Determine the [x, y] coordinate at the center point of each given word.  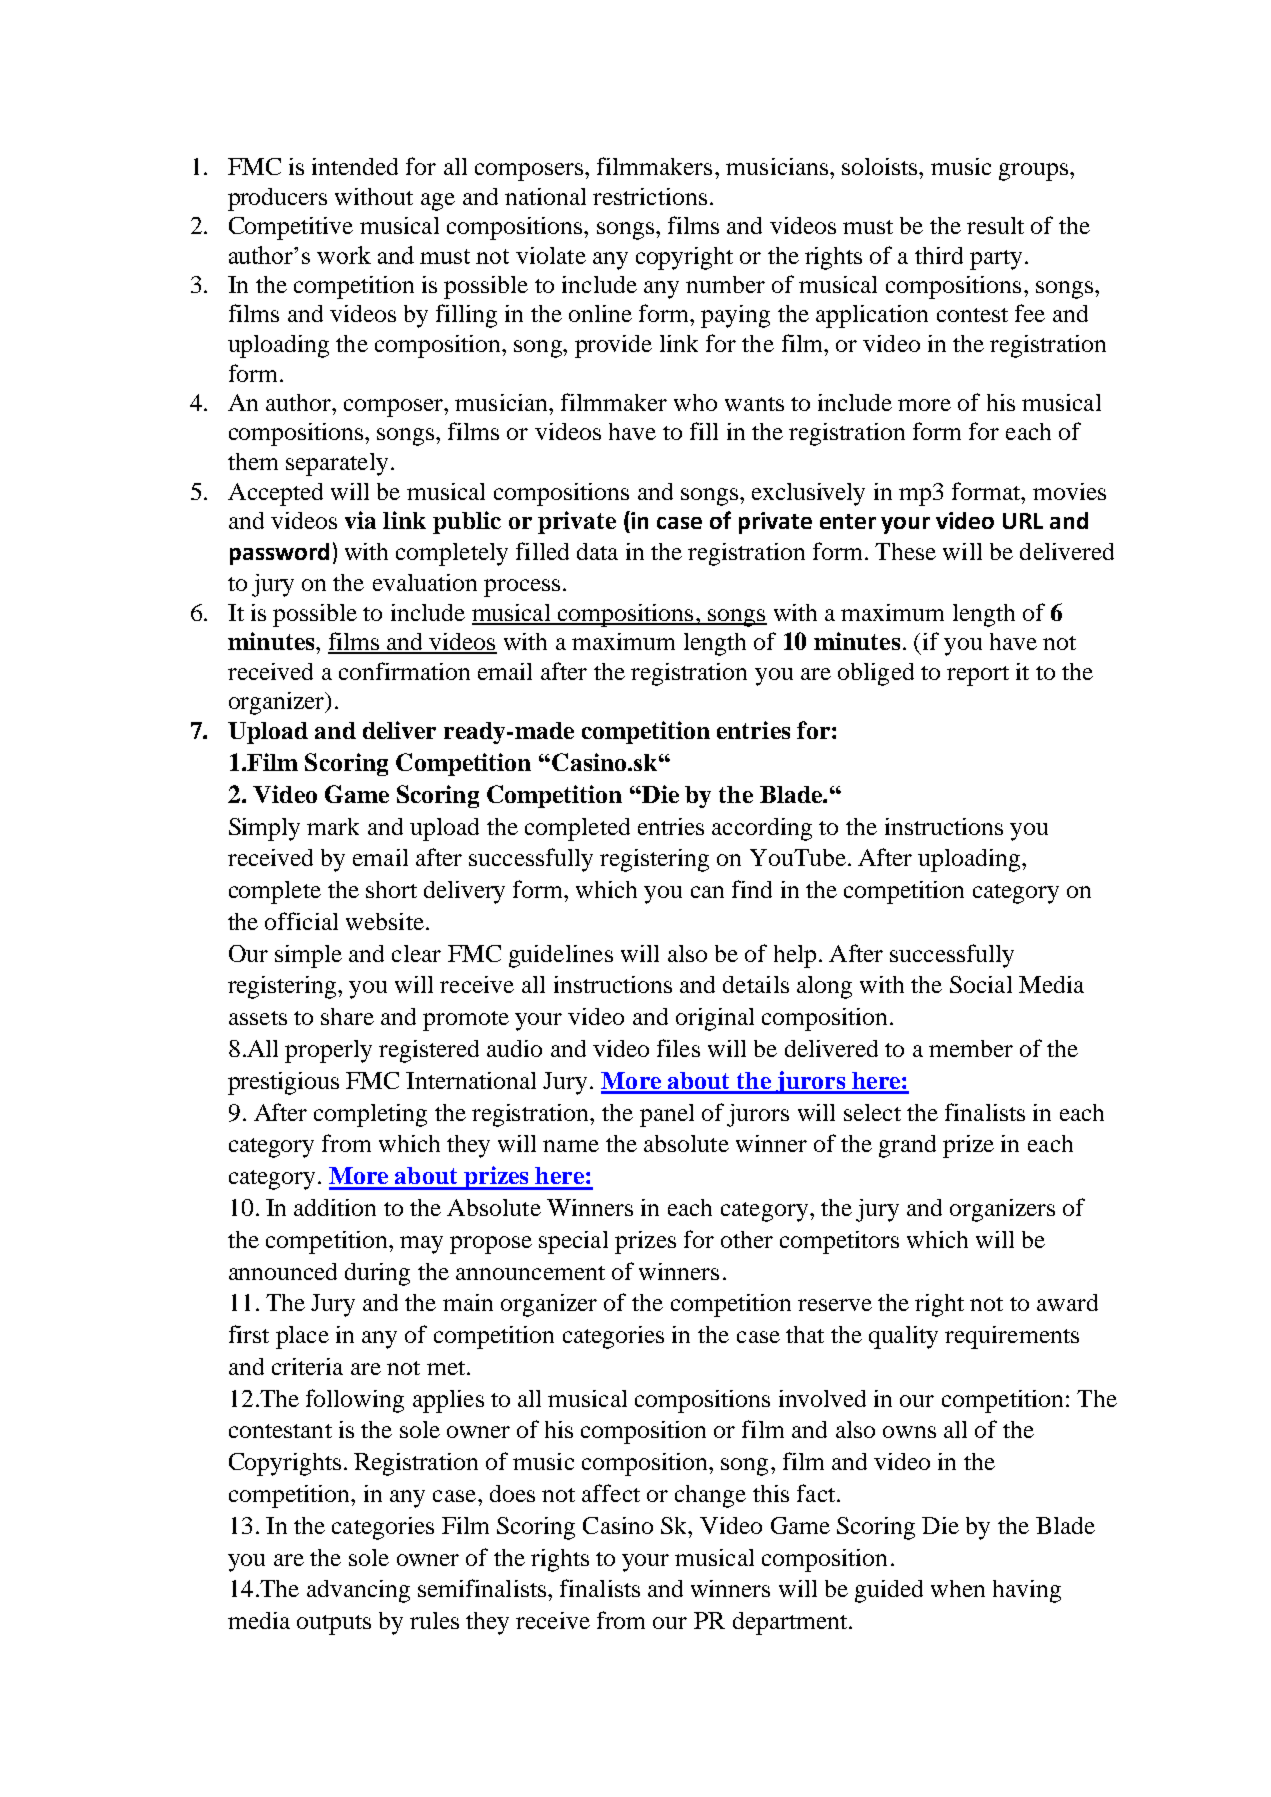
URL [1023, 521]
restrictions [650, 196]
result [995, 225]
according [762, 829]
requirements [1012, 1337]
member [971, 1048]
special [573, 1242]
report [978, 676]
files [678, 1048]
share [347, 1016]
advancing [358, 1591]
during [377, 1274]
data [597, 551]
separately [337, 464]
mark [333, 826]
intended [355, 166]
